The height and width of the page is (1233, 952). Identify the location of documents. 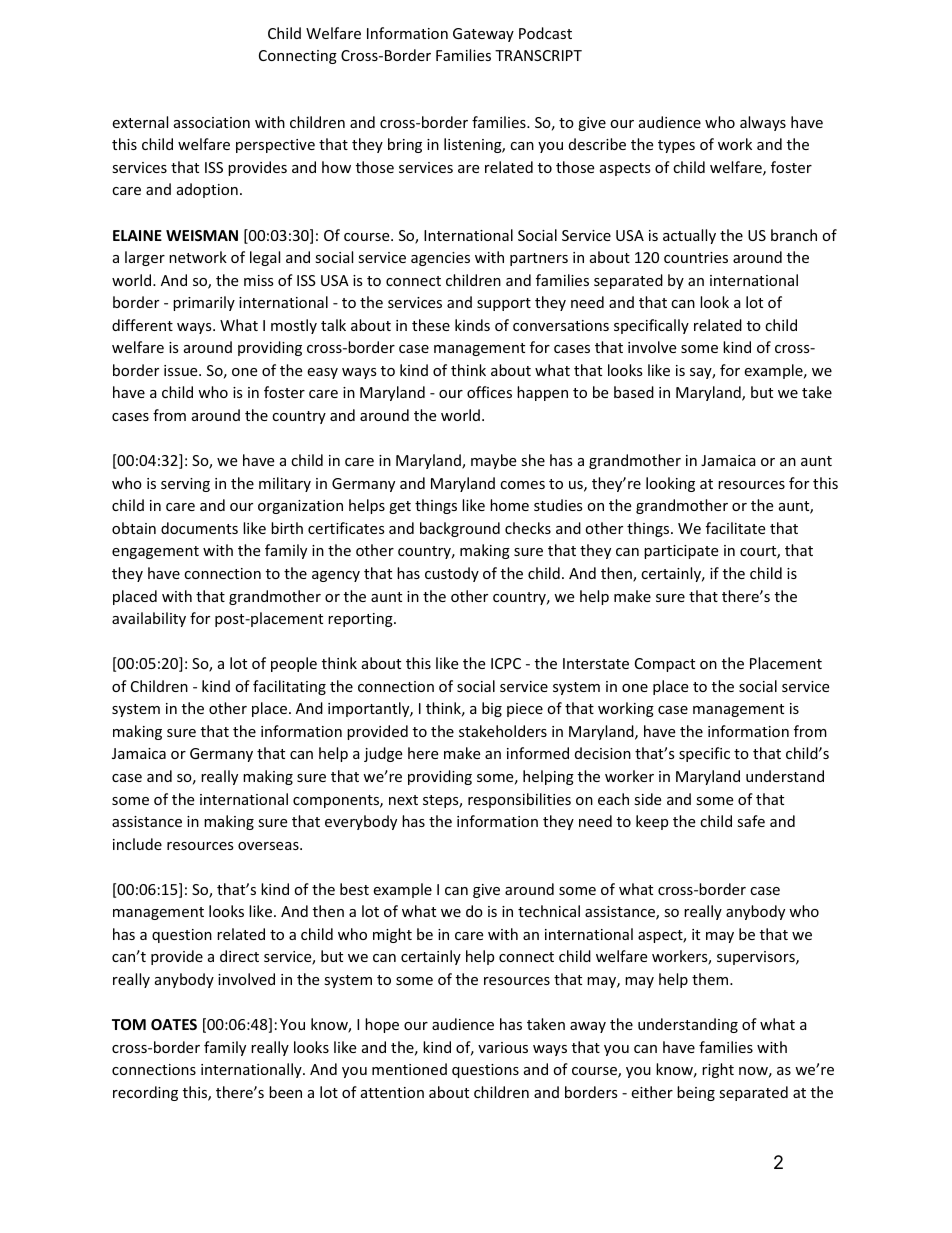
(199, 528).
